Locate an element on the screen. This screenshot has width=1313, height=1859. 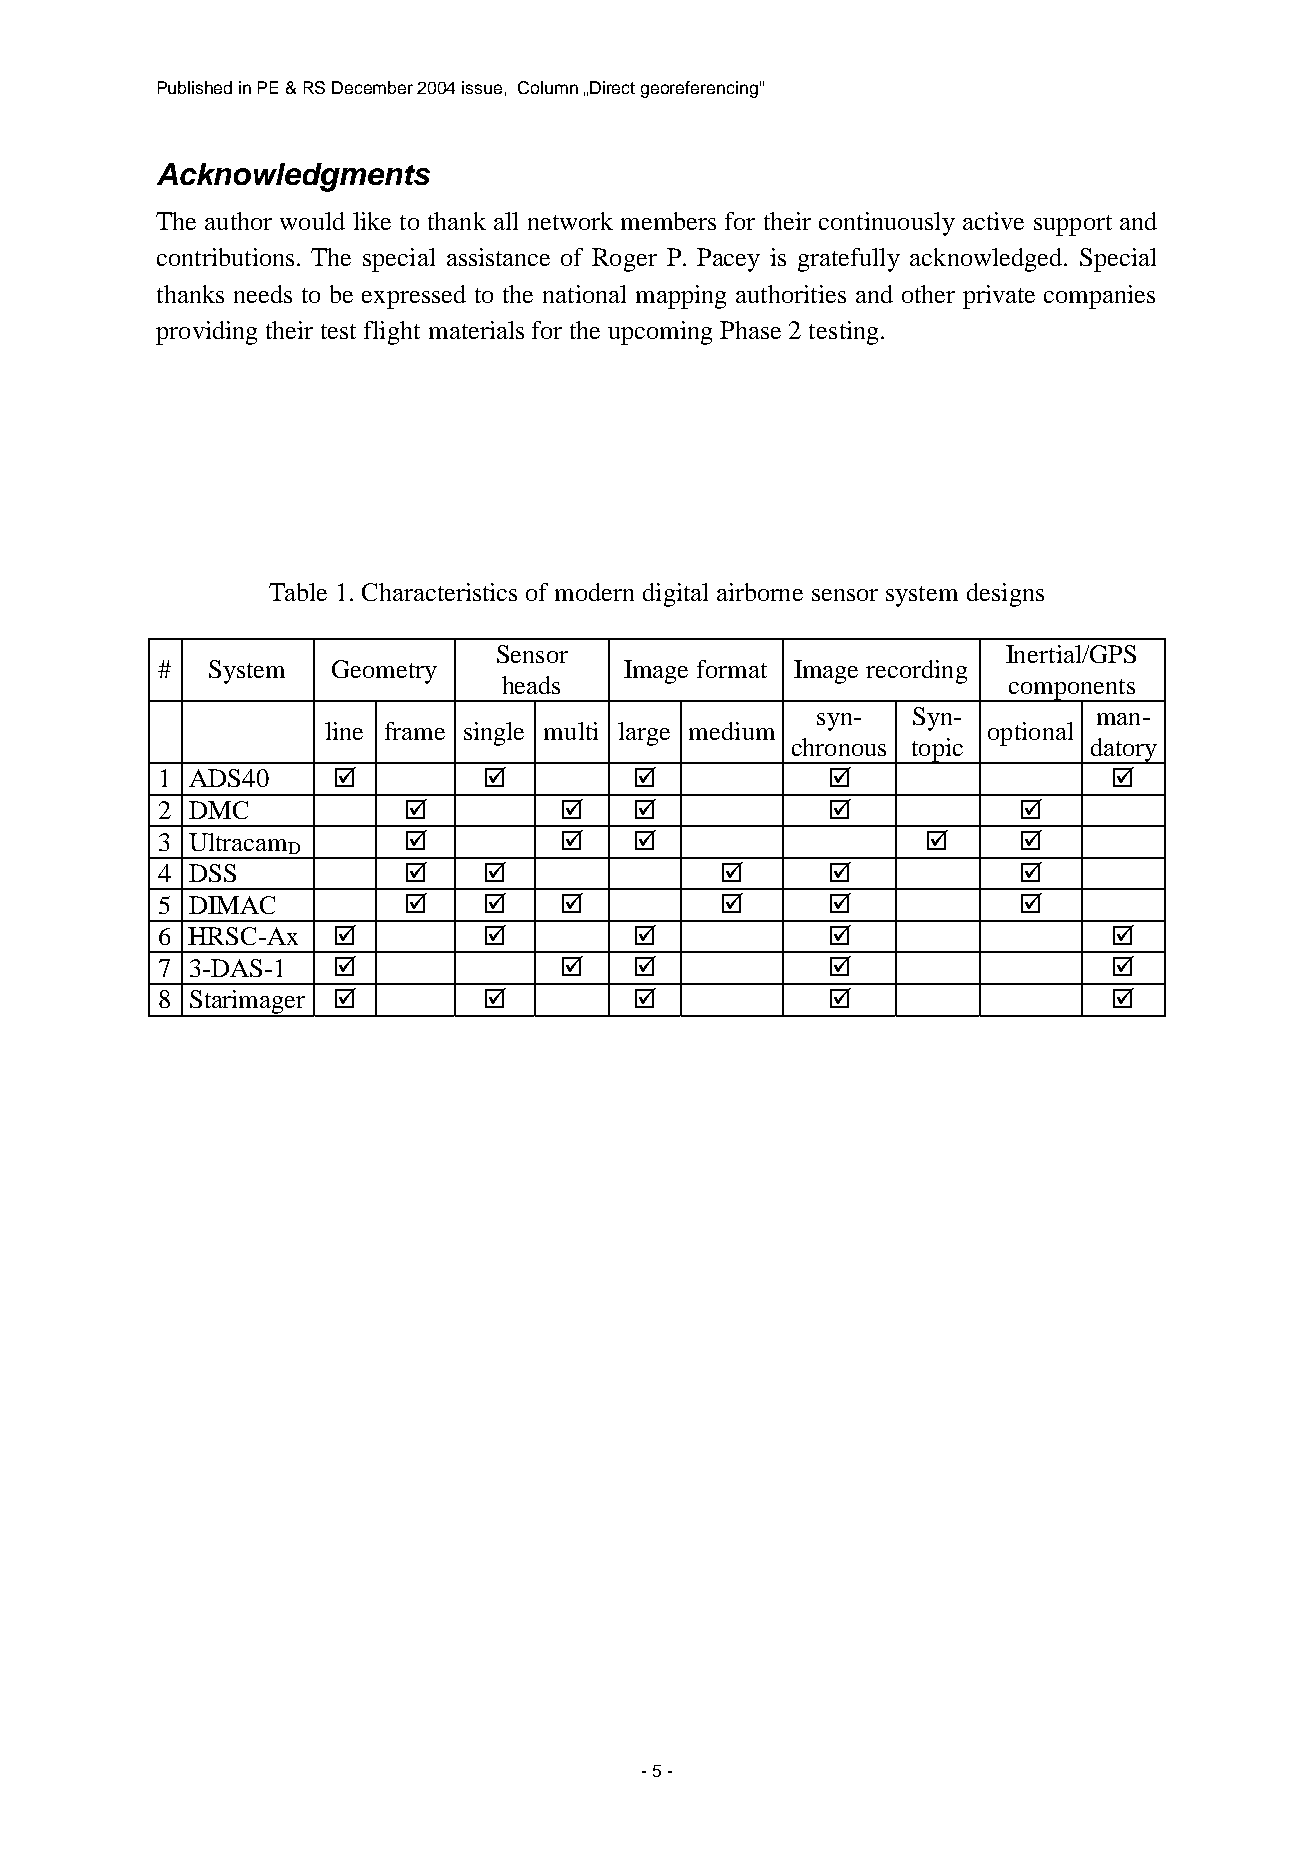
December is located at coordinates (372, 87).
